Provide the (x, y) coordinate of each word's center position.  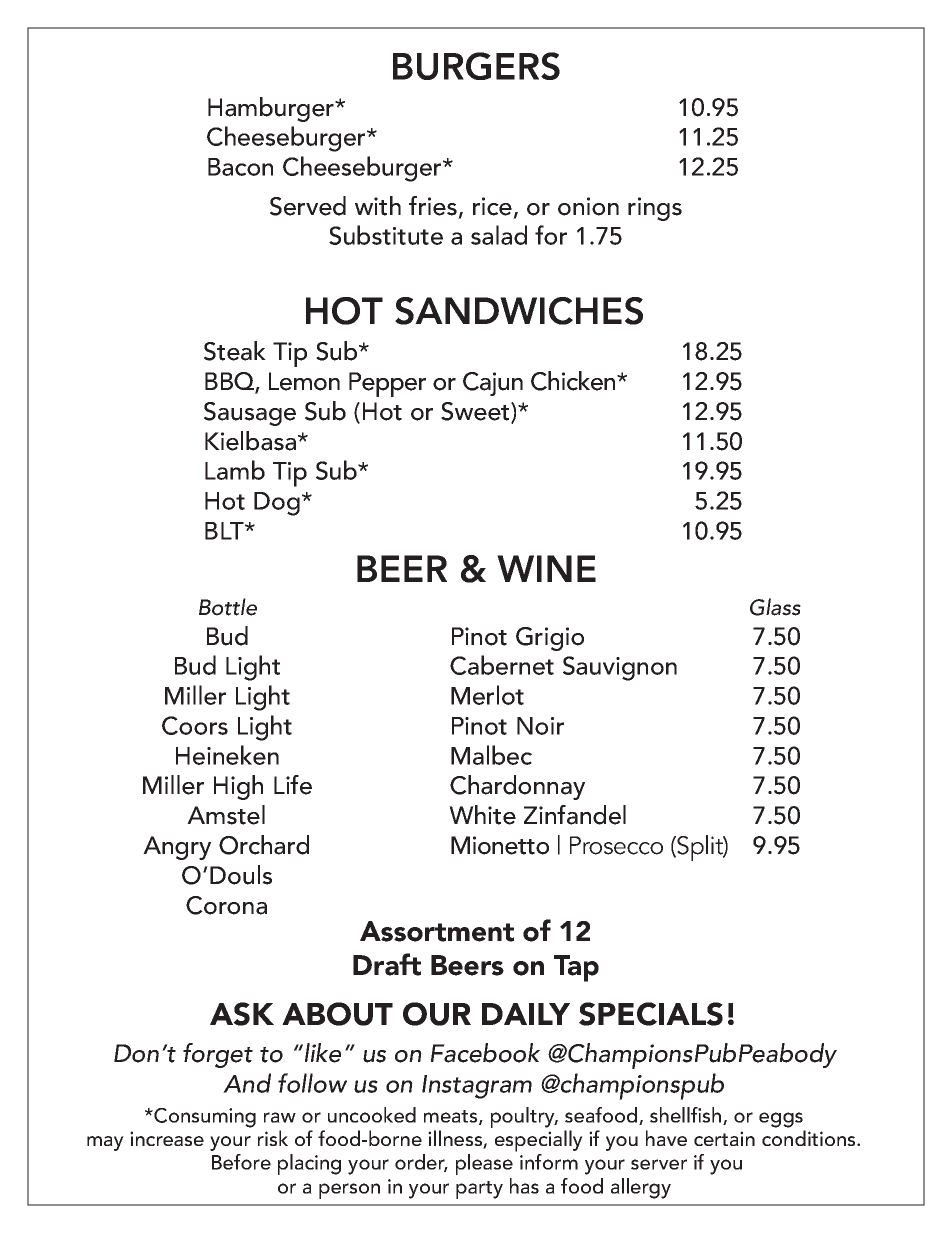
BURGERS (476, 66)
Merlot (487, 695)
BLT (225, 531)
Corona (226, 905)
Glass (775, 607)
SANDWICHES (519, 311)
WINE (546, 568)
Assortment (437, 931)
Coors (195, 725)
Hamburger (272, 109)
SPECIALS (651, 1014)
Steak (235, 351)
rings (655, 209)
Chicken (574, 381)
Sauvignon (620, 668)
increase (167, 1138)
